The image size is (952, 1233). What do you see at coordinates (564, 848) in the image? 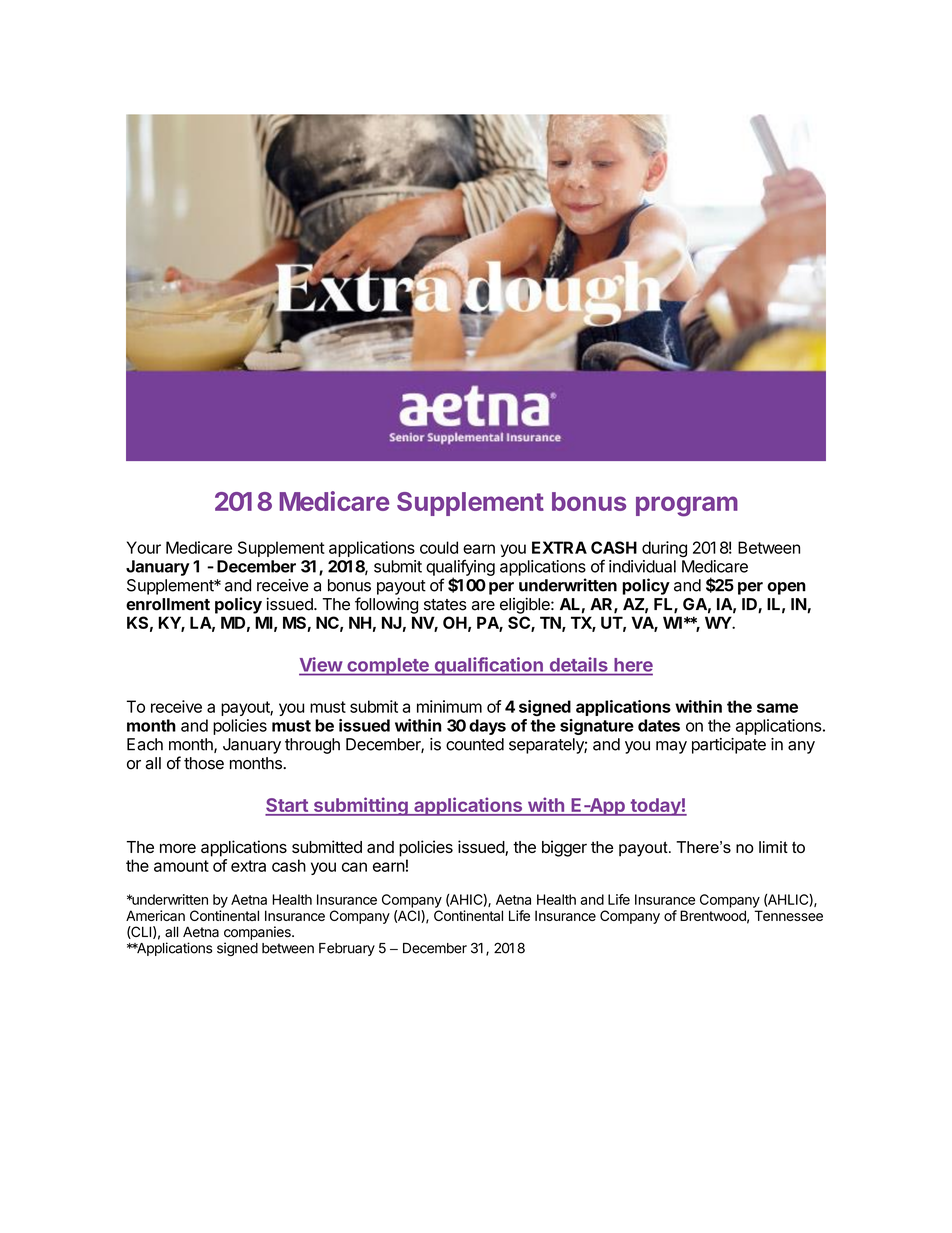
I see `bigger` at bounding box center [564, 848].
